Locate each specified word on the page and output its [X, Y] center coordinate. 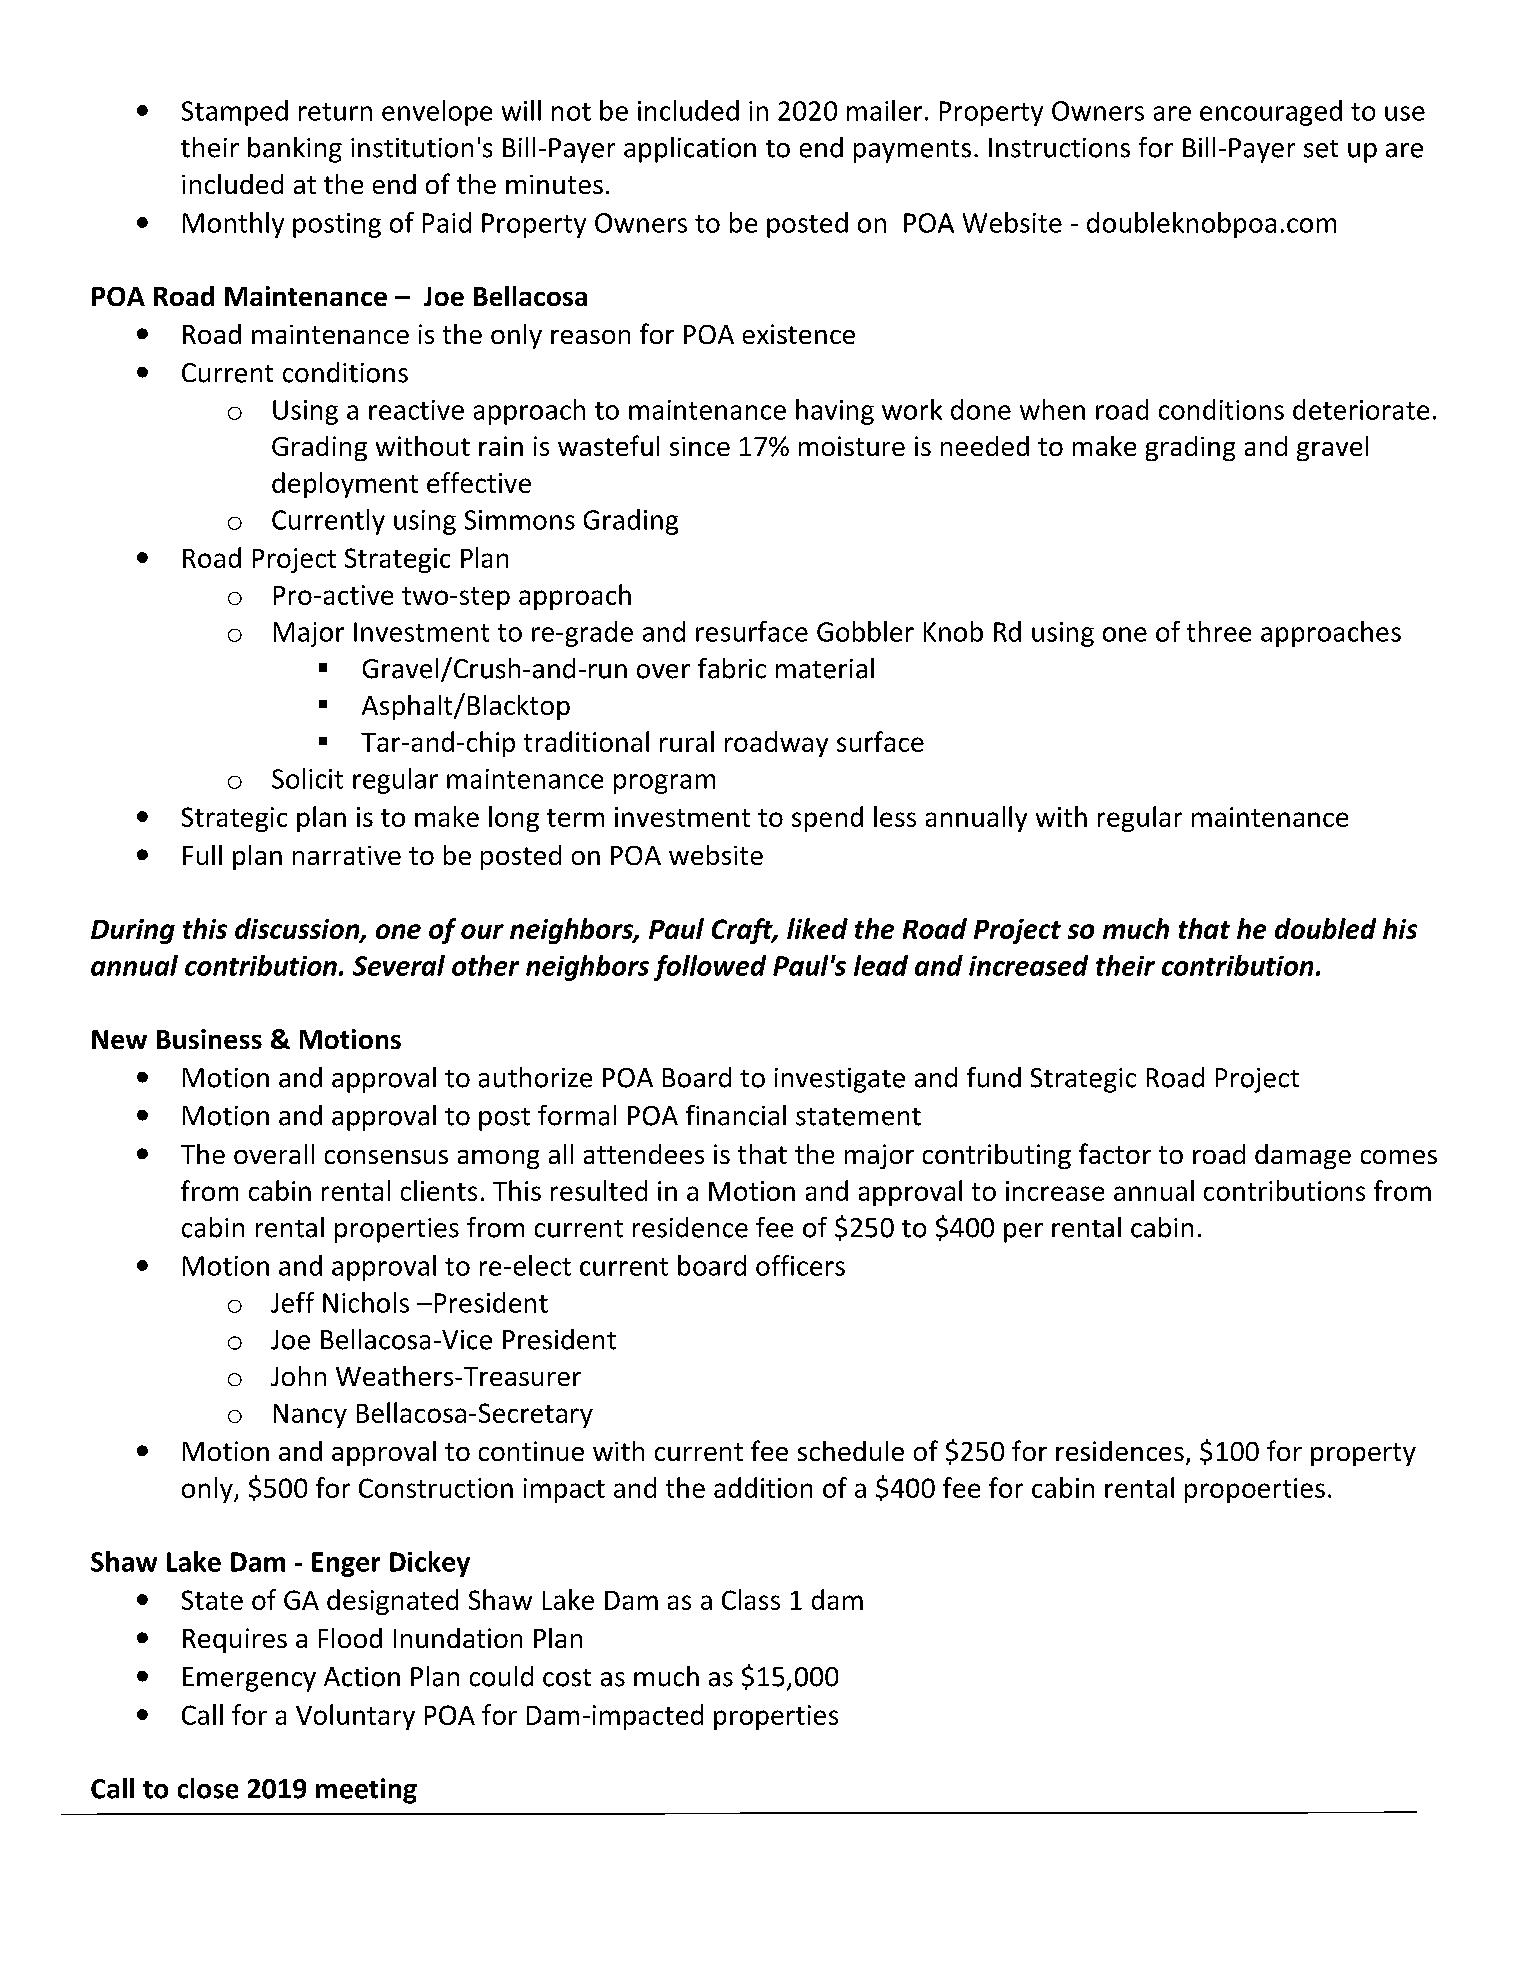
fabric [732, 668]
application [690, 150]
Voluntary [355, 1717]
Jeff [292, 1302]
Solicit [307, 778]
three [1219, 631]
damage [1303, 1156]
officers [800, 1265]
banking [295, 150]
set [1321, 149]
